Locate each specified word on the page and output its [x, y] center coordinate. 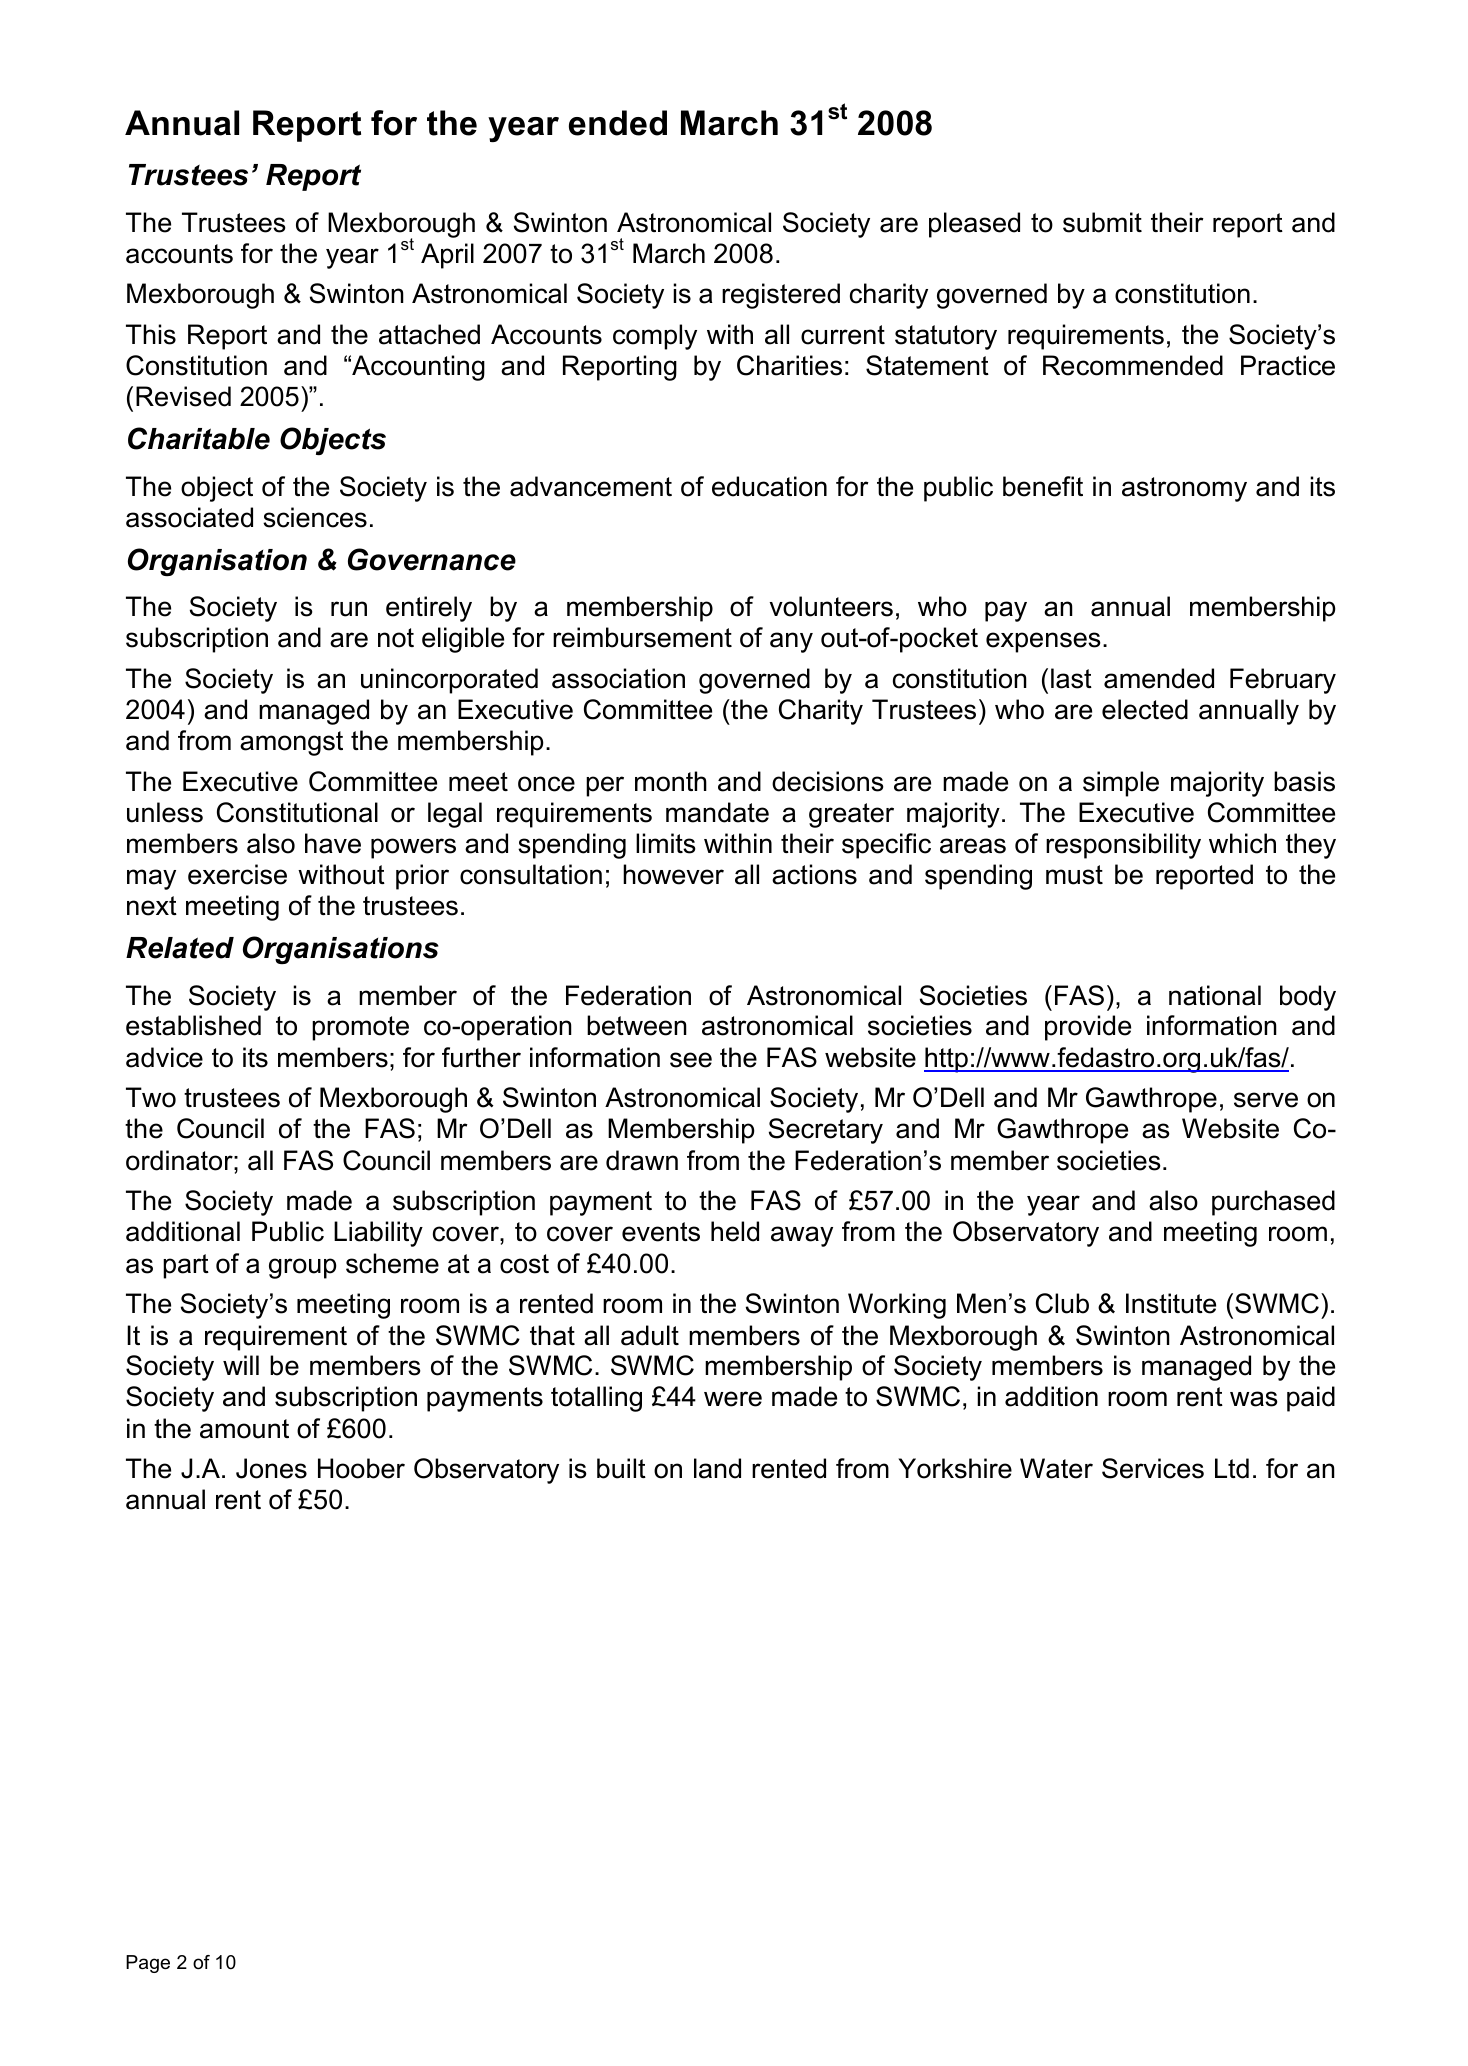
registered [781, 296]
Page [148, 1964]
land [717, 1468]
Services [1153, 1468]
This [151, 334]
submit [1102, 222]
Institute [1171, 1303]
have [333, 843]
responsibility [1123, 846]
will [241, 1365]
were [733, 1399]
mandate [717, 812]
